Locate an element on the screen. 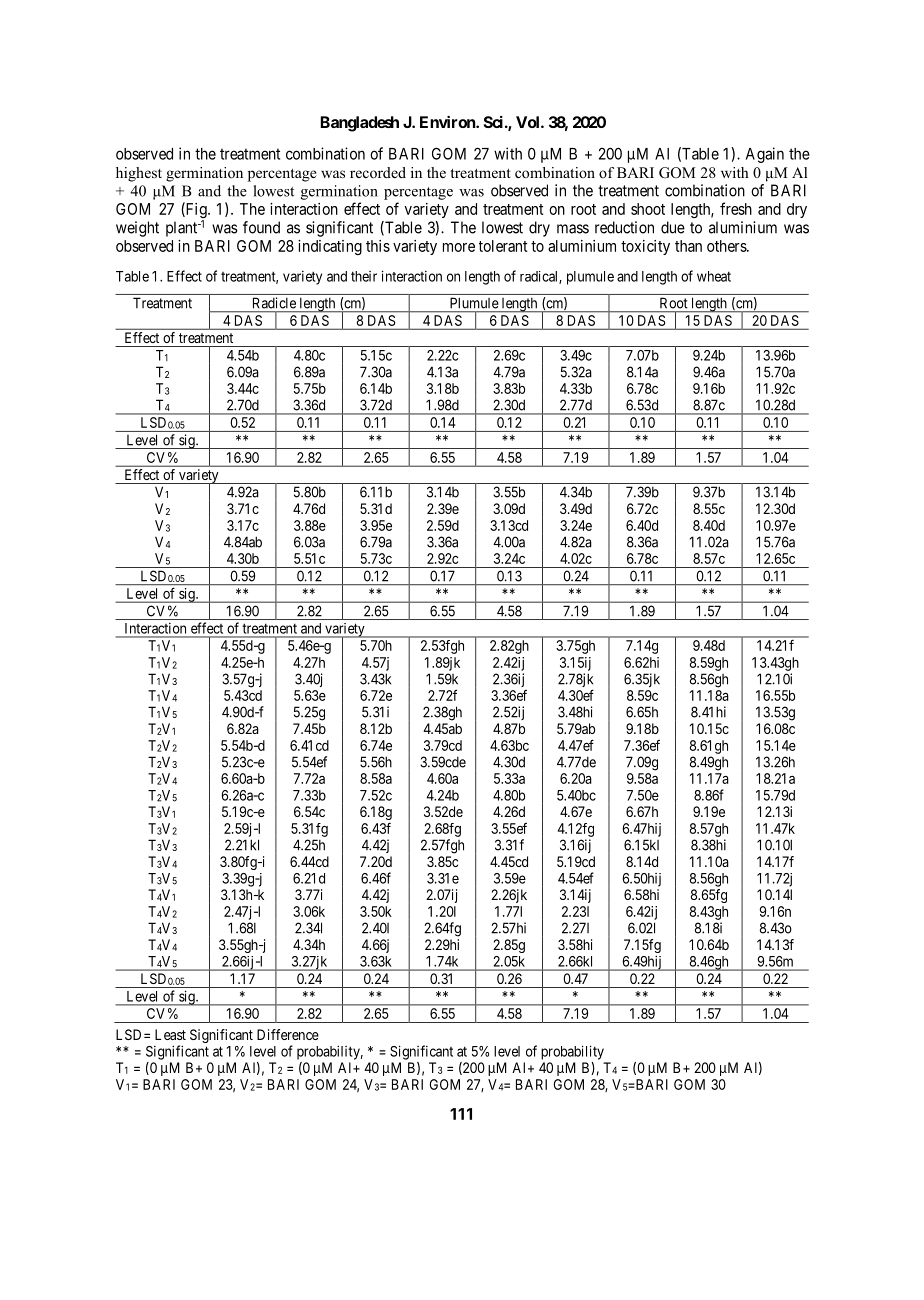  Environ is located at coordinates (448, 122).
